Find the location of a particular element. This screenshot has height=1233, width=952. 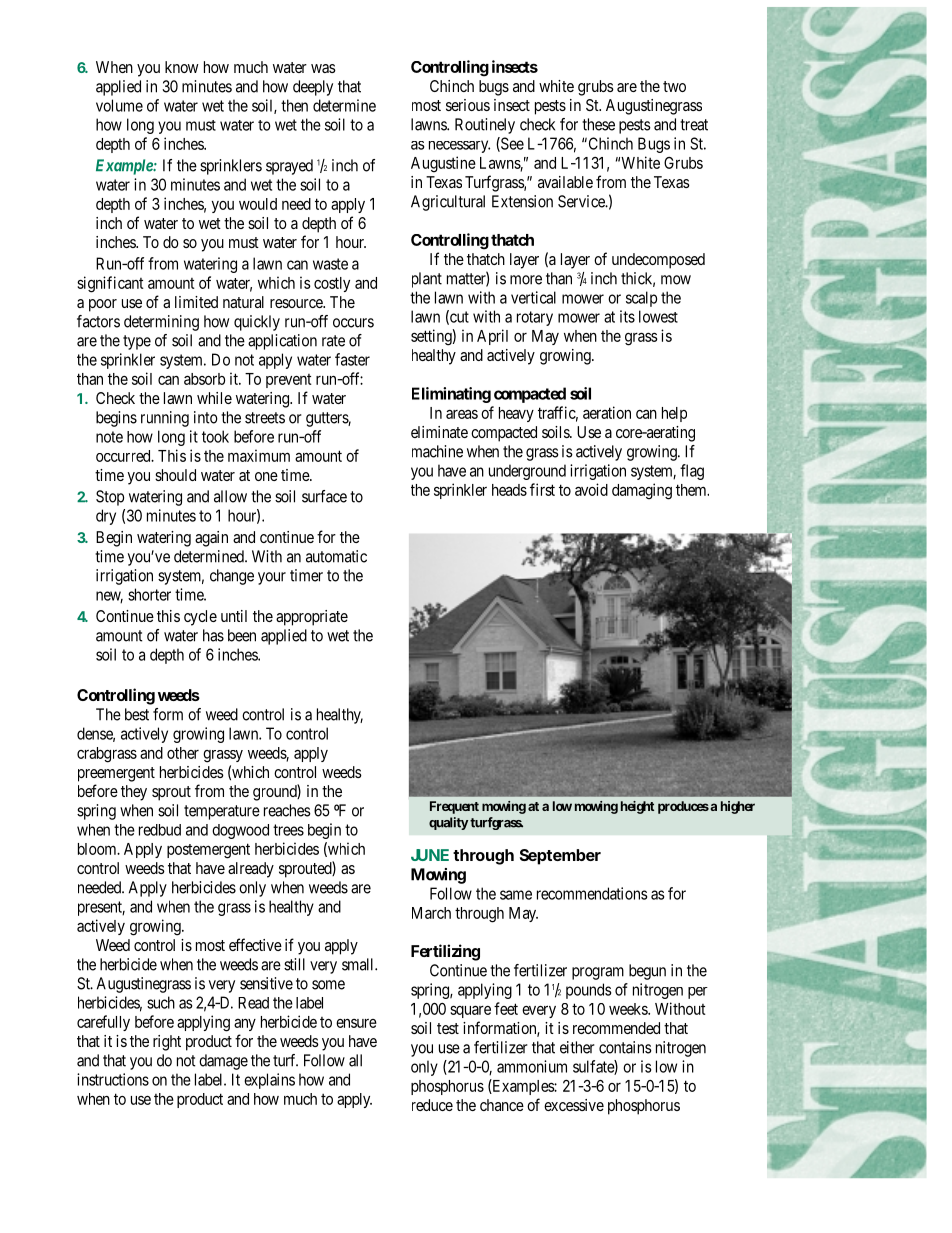

serious is located at coordinates (468, 105).
